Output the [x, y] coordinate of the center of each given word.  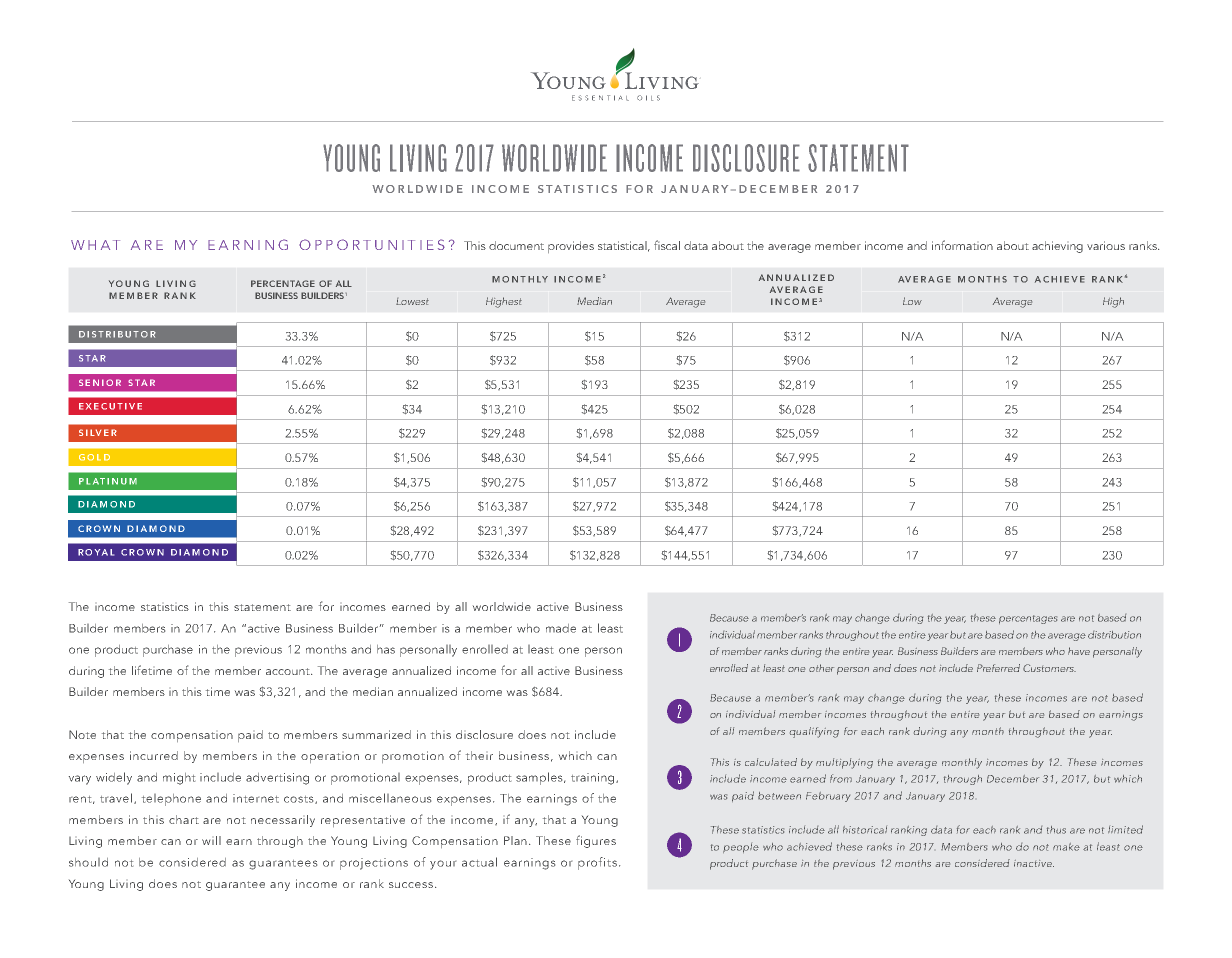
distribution [1114, 635]
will [211, 840]
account [289, 671]
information [962, 245]
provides [571, 247]
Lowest [412, 301]
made [561, 628]
